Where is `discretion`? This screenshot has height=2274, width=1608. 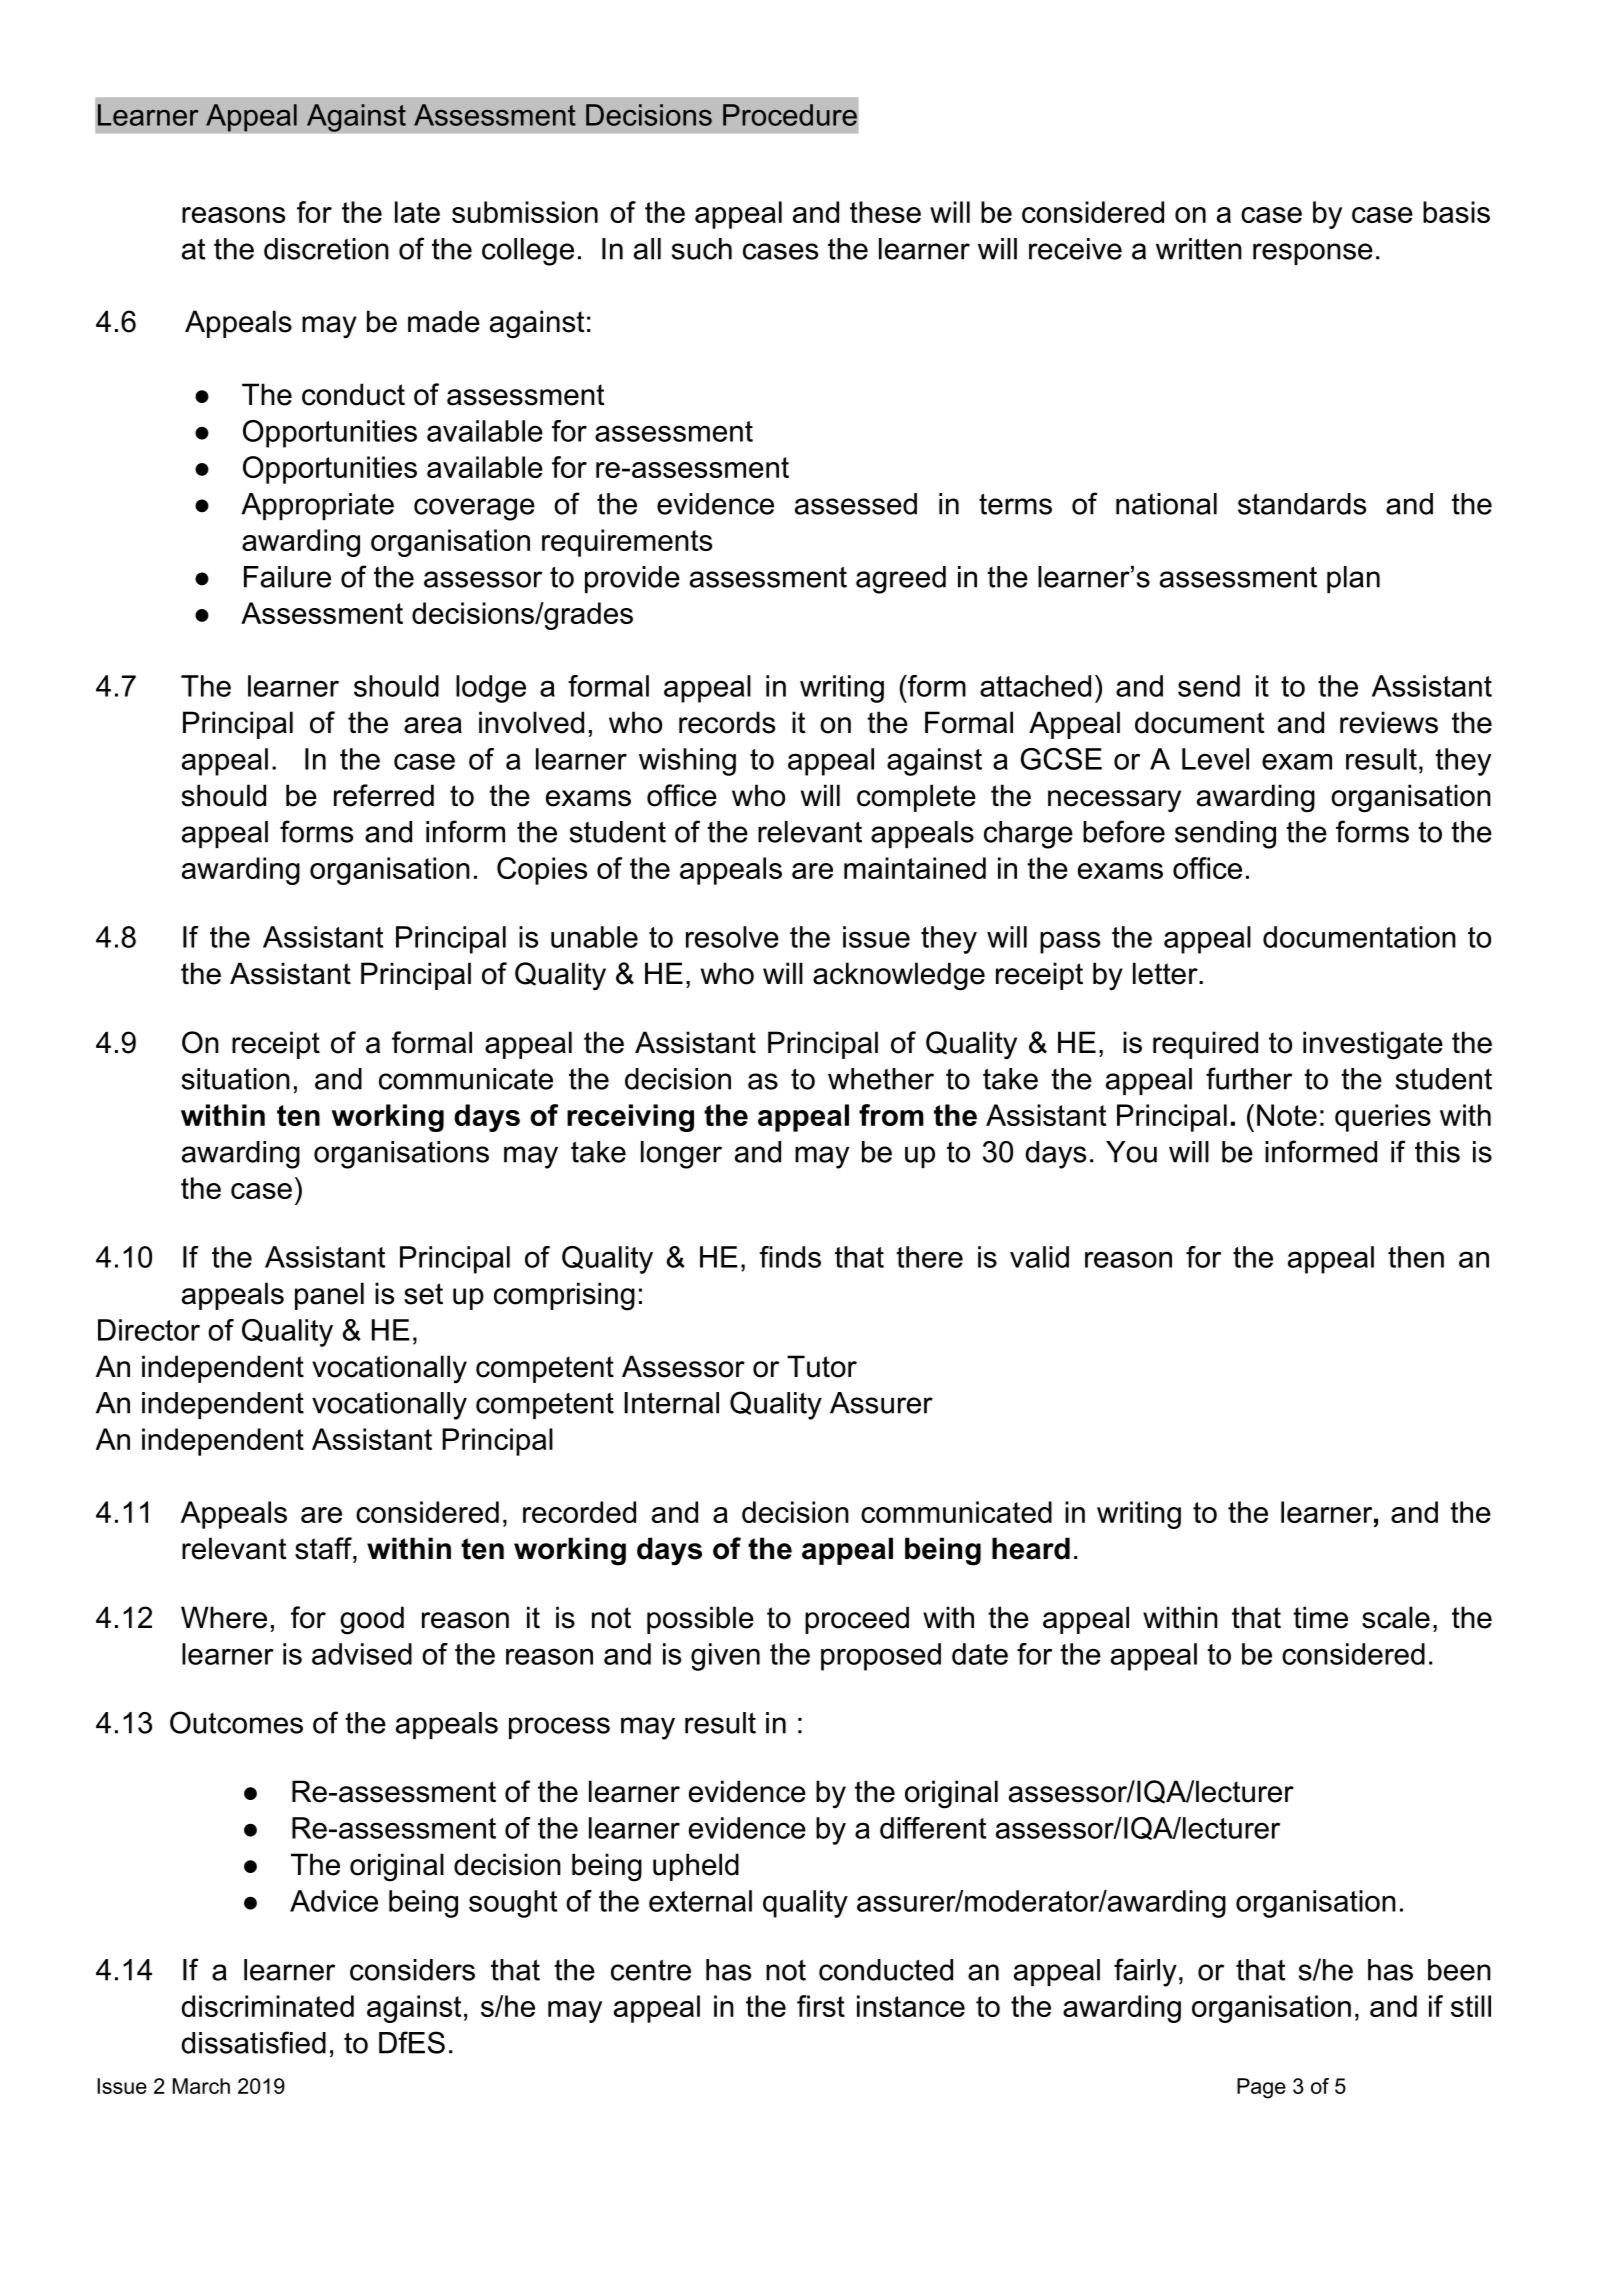 discretion is located at coordinates (326, 249).
